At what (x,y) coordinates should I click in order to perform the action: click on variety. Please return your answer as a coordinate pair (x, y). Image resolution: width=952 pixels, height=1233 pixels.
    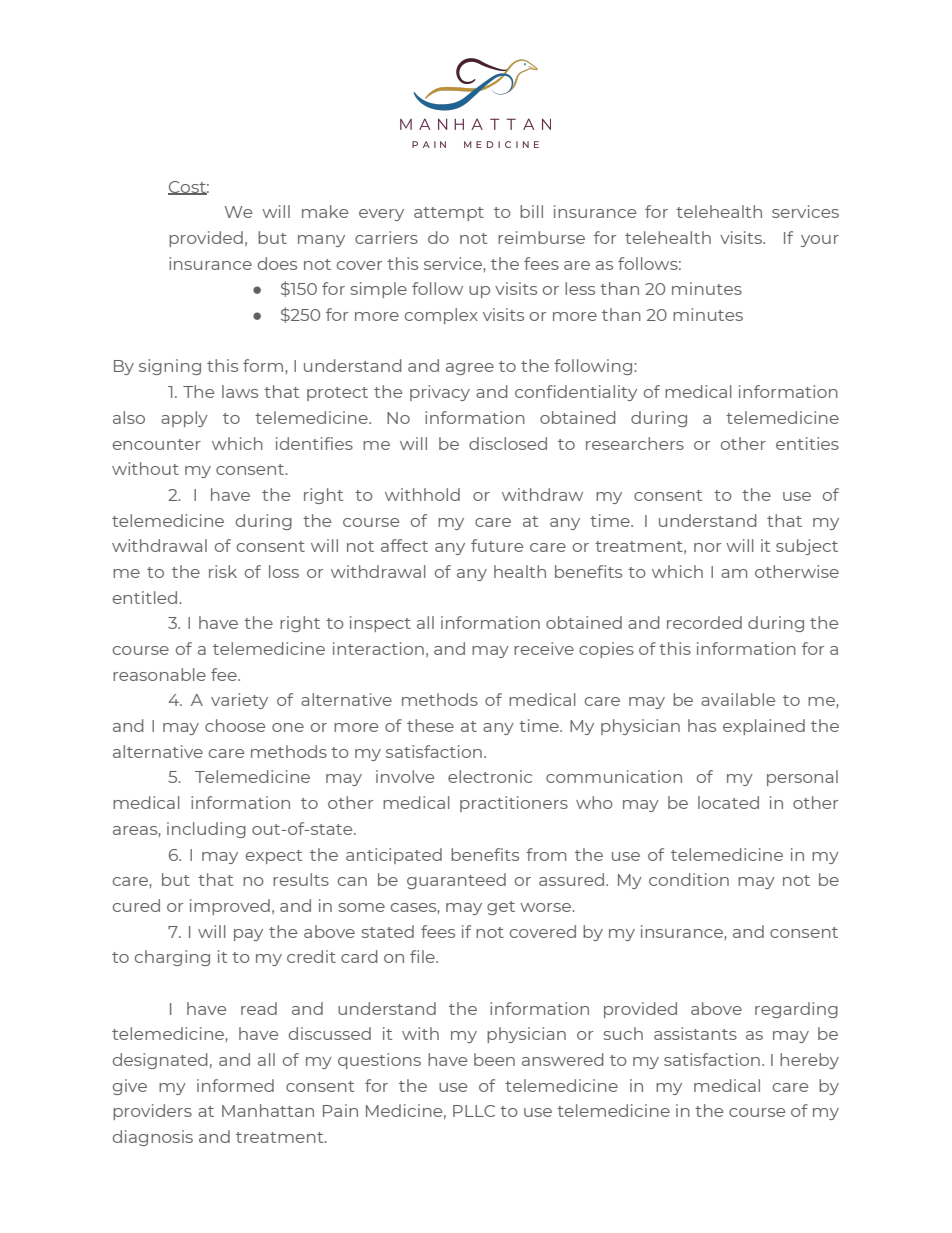
    Looking at the image, I should click on (239, 701).
